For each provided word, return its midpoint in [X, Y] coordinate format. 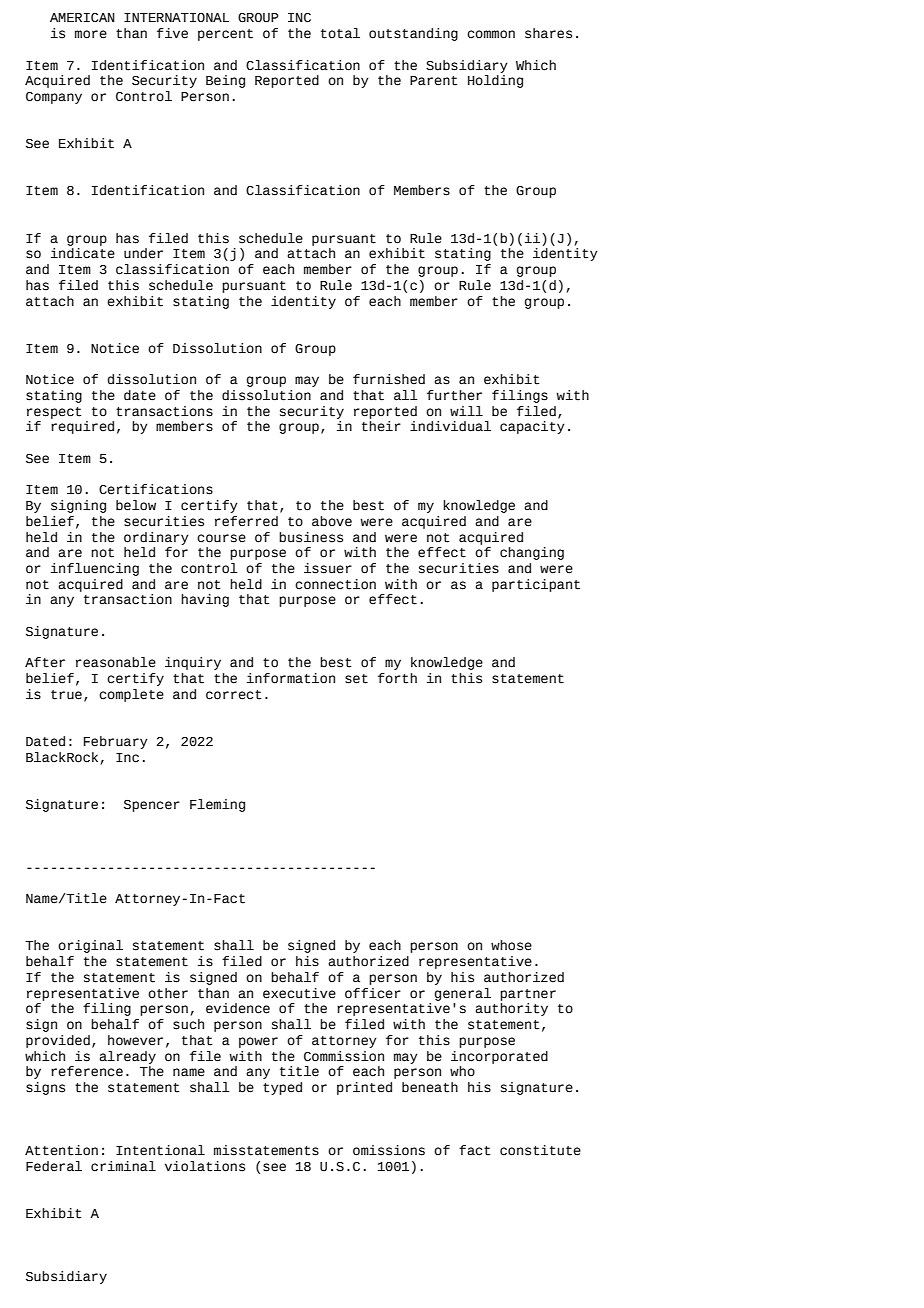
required [82, 427]
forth [397, 678]
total [340, 33]
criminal [123, 1166]
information [291, 678]
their [381, 426]
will [466, 411]
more [91, 34]
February [116, 742]
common [491, 34]
